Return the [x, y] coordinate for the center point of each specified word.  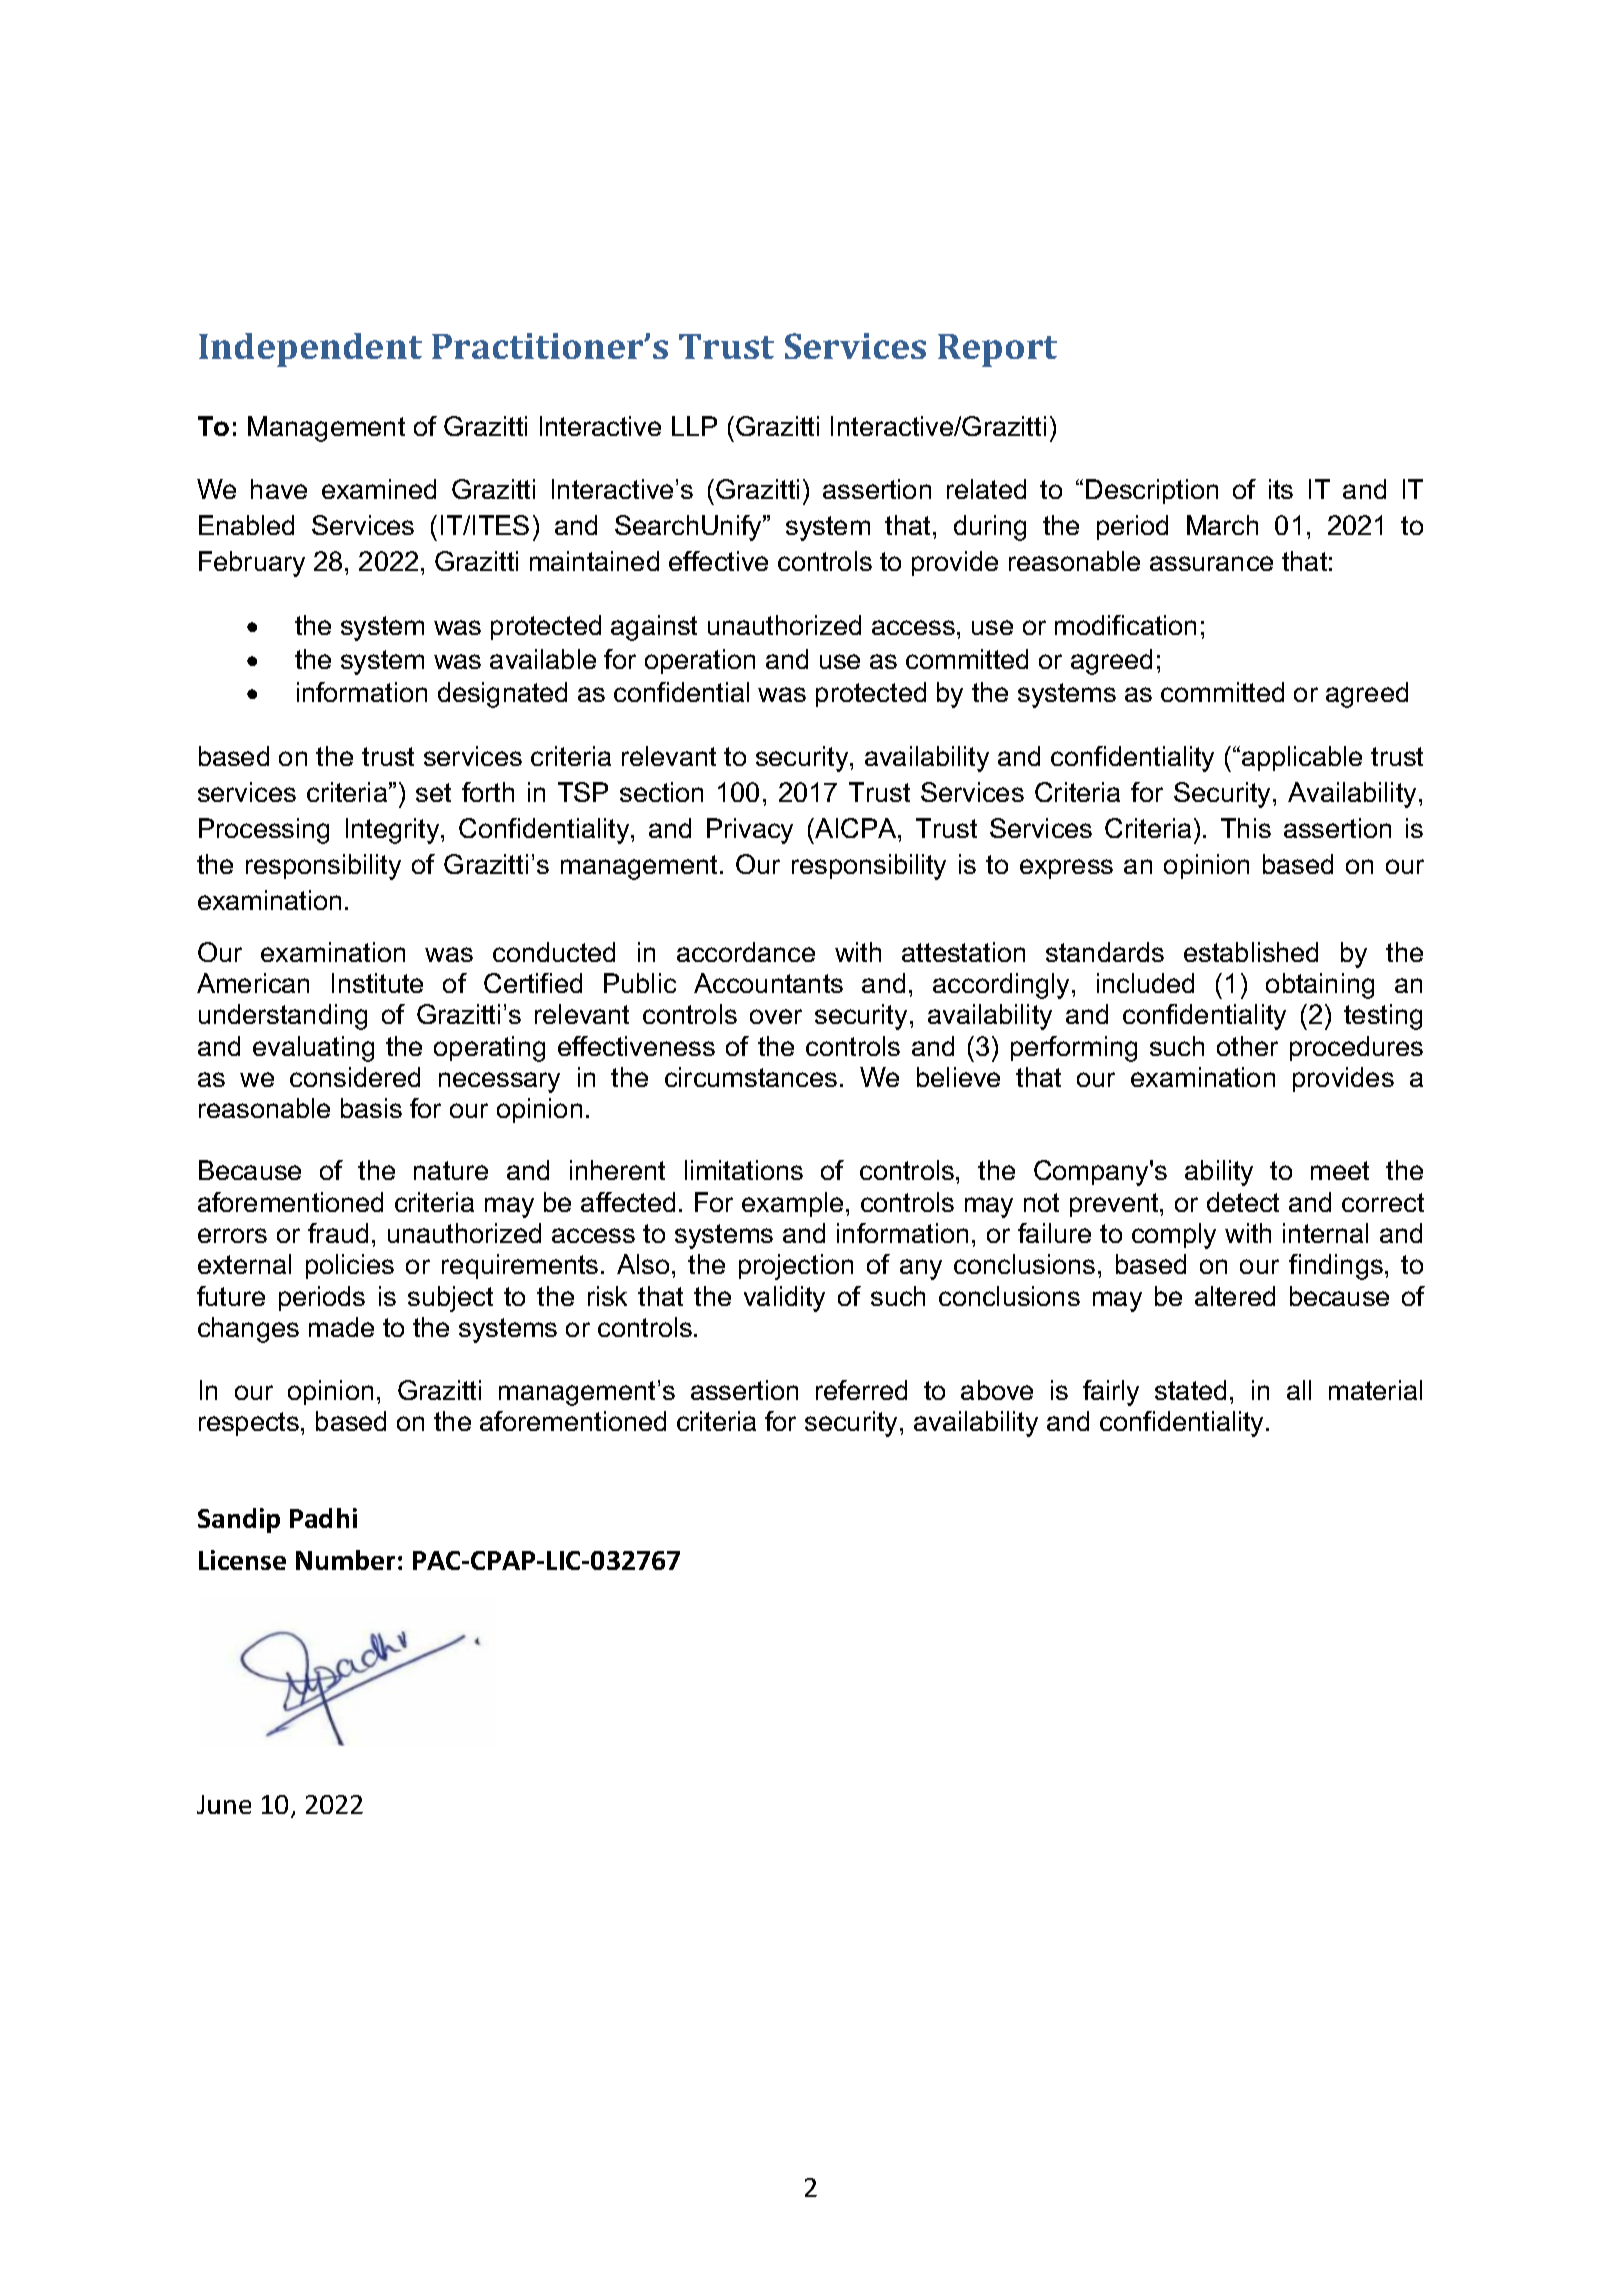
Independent [310, 350]
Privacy [750, 831]
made [341, 1327]
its [1281, 489]
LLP [694, 426]
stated [1190, 1390]
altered [1235, 1296]
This [1246, 828]
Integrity [394, 831]
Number [345, 1560]
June [224, 1804]
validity [784, 1299]
